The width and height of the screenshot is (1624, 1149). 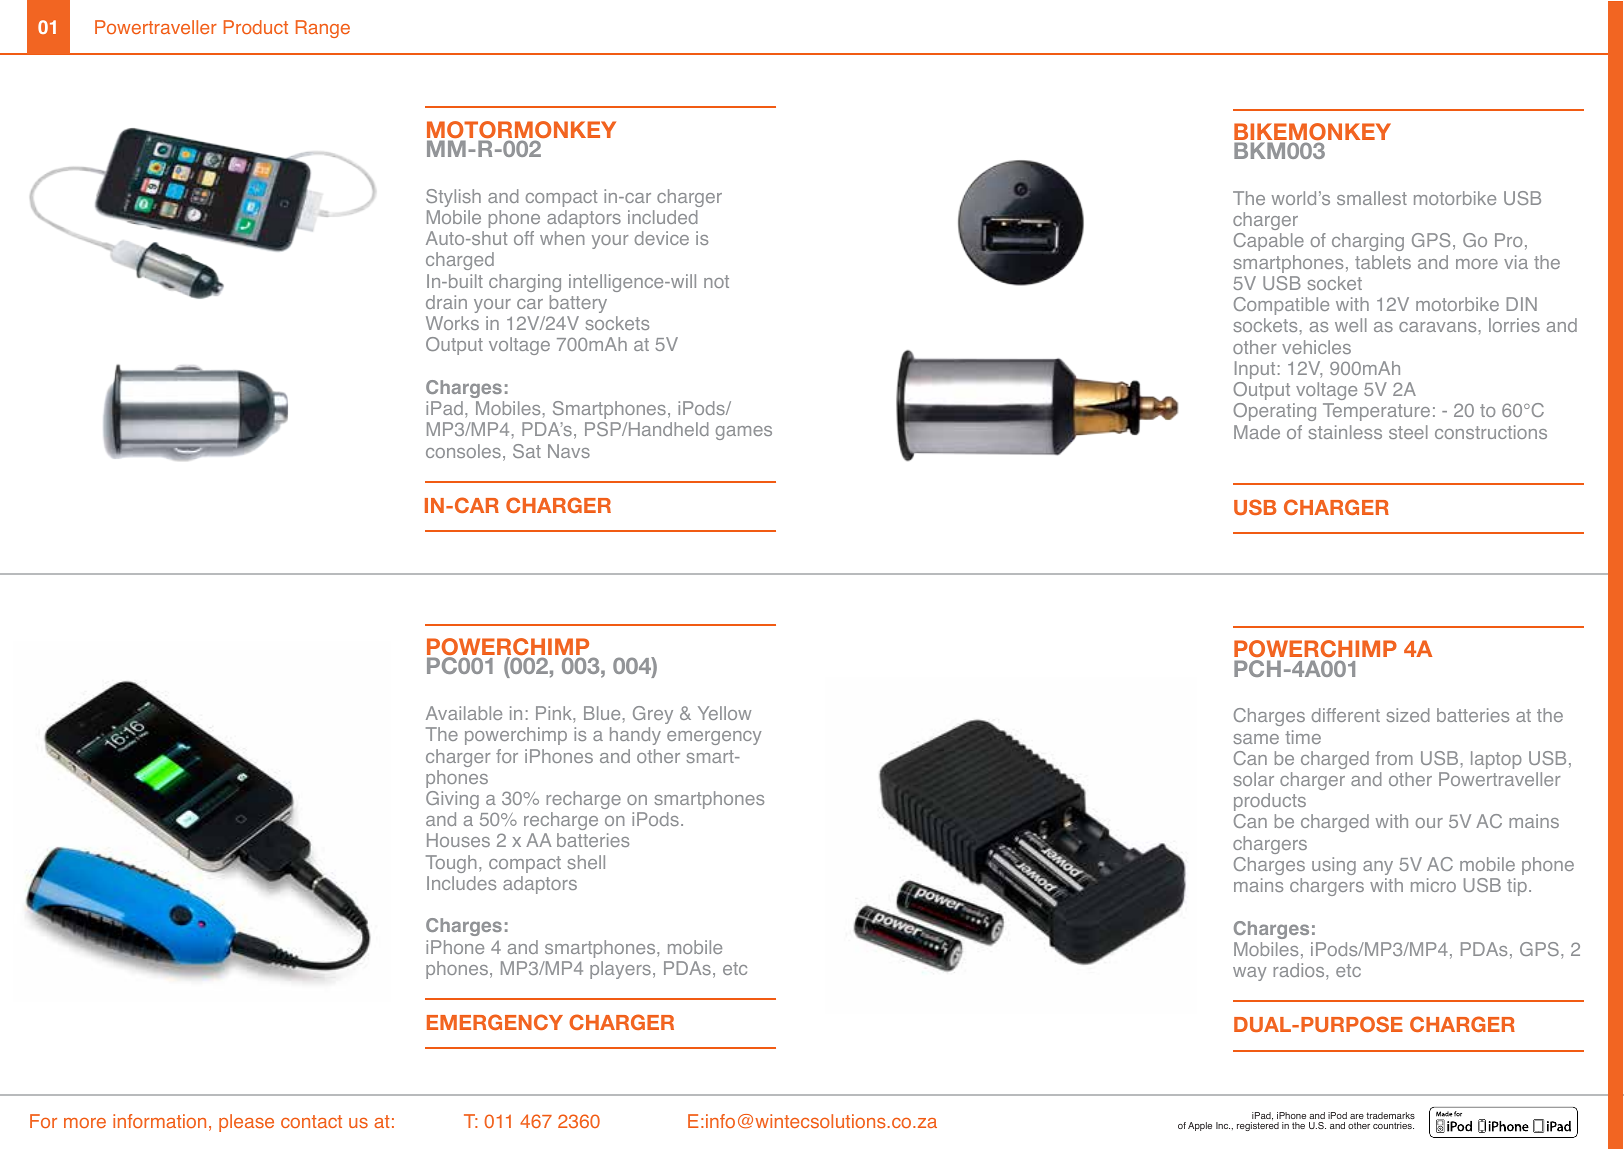 I want to click on included, so click(x=663, y=217).
